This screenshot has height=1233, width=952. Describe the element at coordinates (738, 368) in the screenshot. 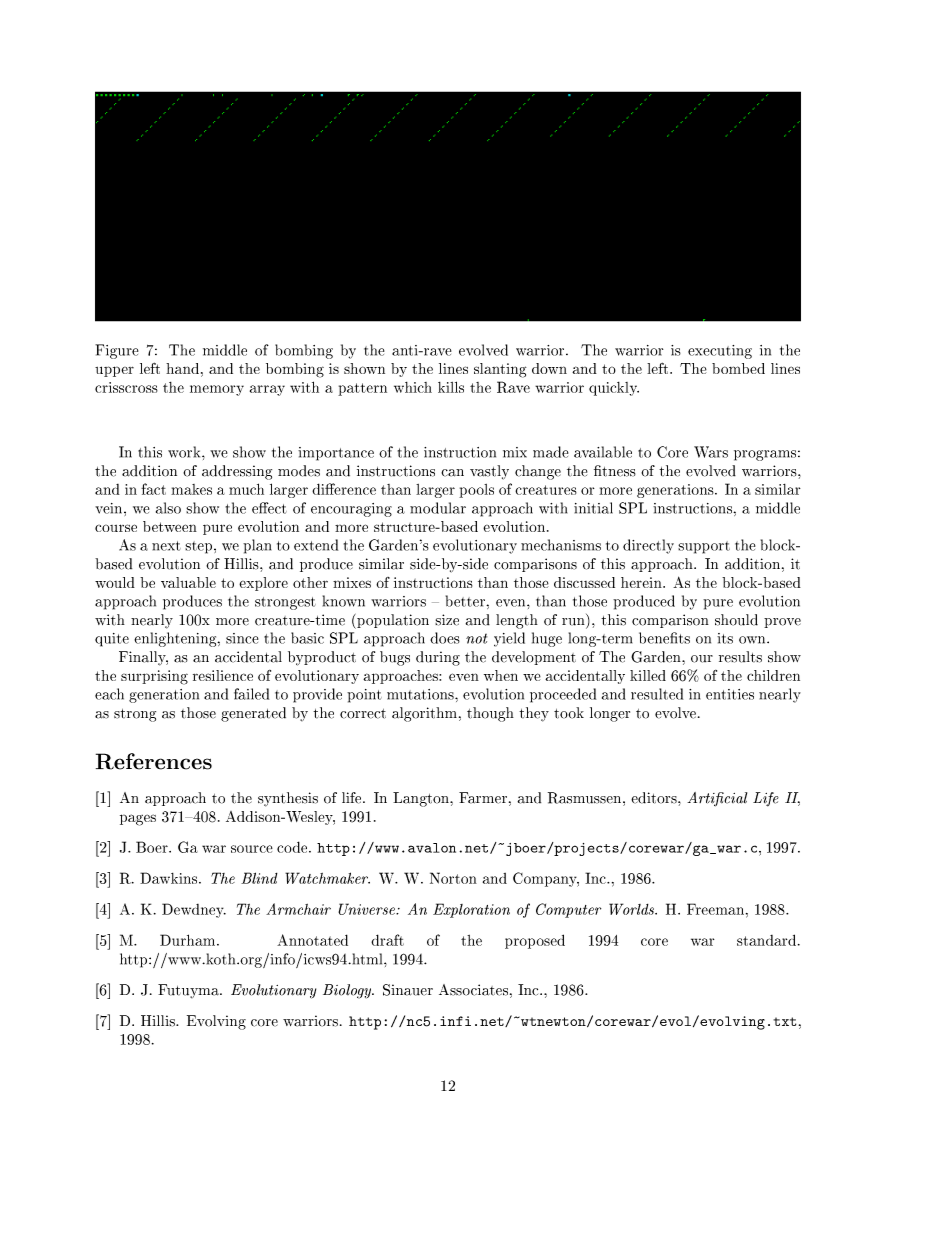

I see `bombed` at that location.
